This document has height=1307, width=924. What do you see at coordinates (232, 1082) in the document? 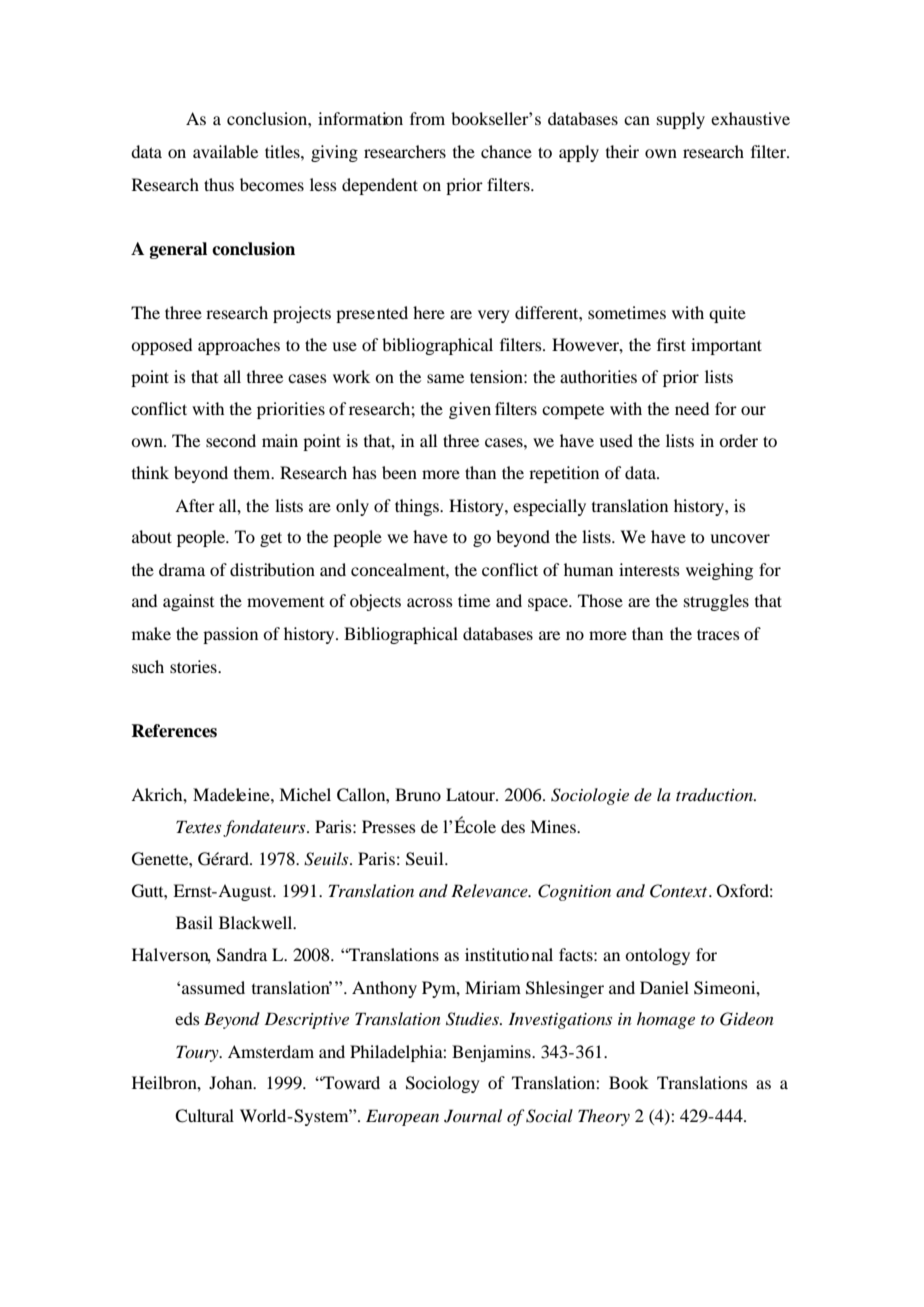
I see `Johan` at bounding box center [232, 1082].
